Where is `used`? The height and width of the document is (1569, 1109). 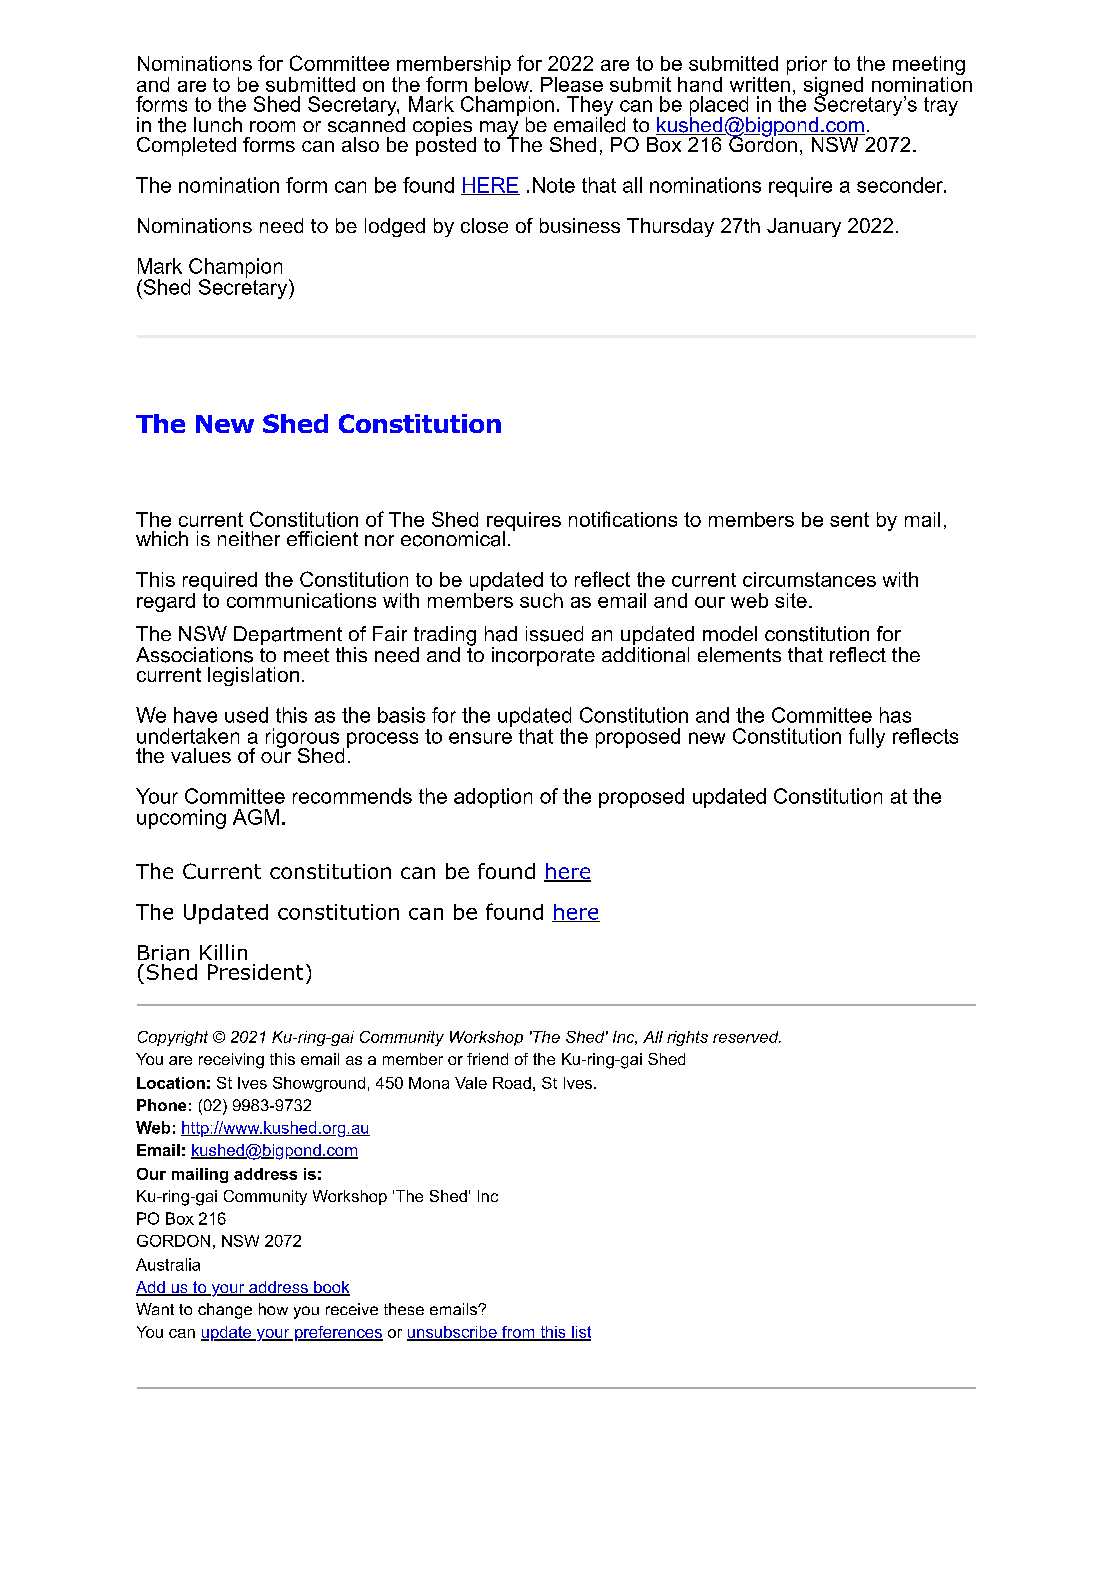 used is located at coordinates (246, 715).
